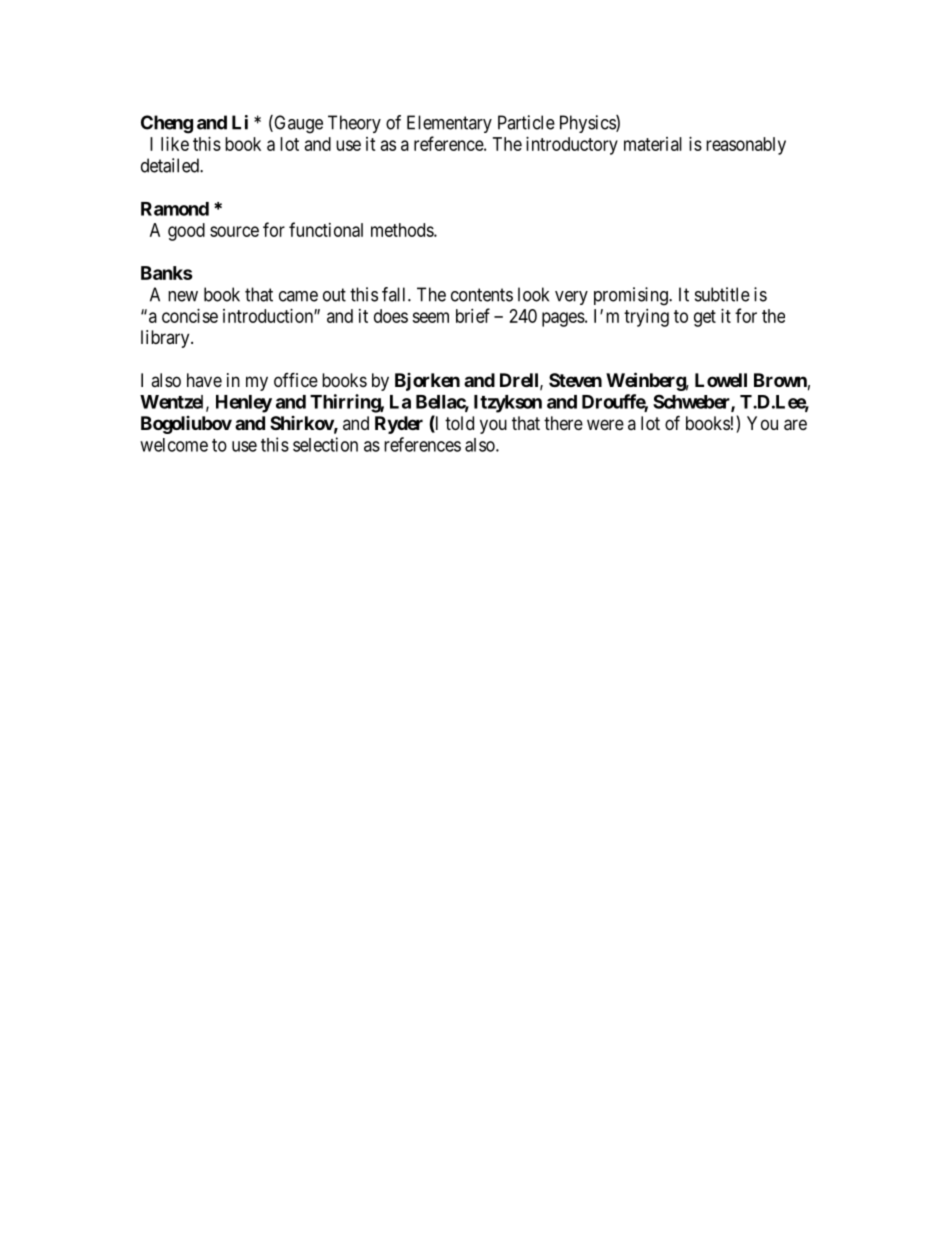  What do you see at coordinates (722, 294) in the screenshot?
I see `subtitle` at bounding box center [722, 294].
